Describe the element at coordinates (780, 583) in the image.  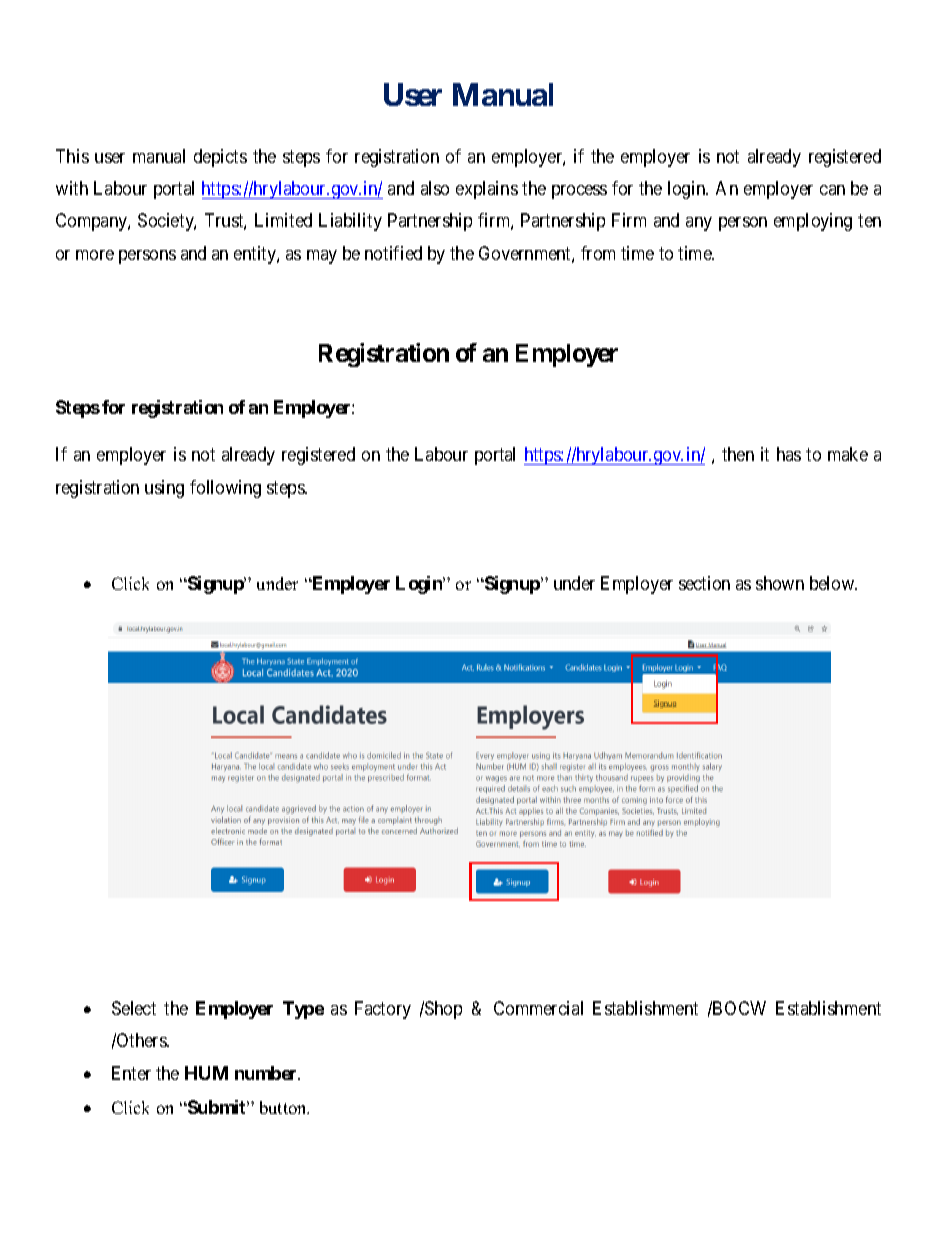
I see `shown` at that location.
